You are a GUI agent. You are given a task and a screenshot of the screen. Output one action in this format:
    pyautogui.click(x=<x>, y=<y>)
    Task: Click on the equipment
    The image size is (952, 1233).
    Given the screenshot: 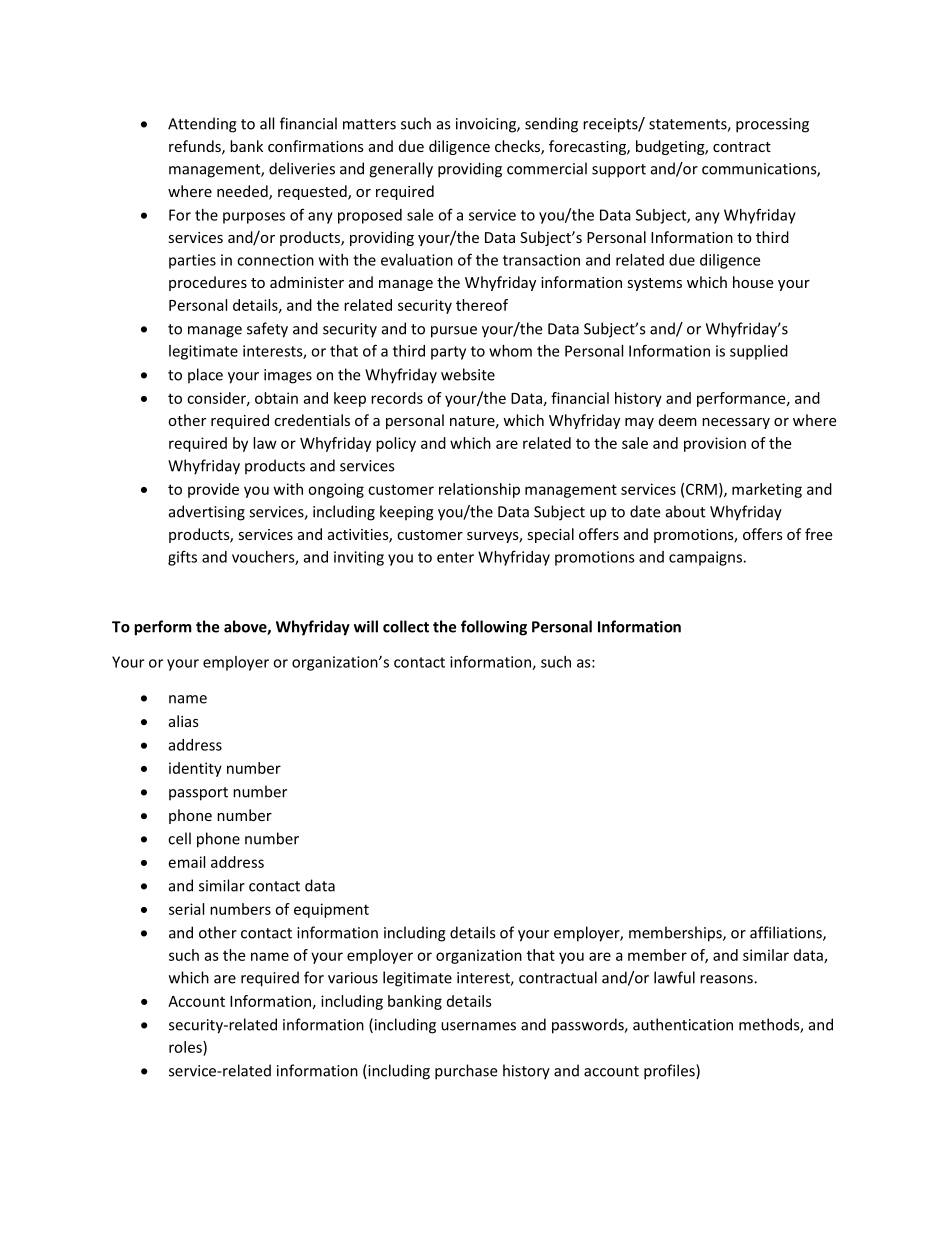 What is the action you would take?
    pyautogui.click(x=331, y=910)
